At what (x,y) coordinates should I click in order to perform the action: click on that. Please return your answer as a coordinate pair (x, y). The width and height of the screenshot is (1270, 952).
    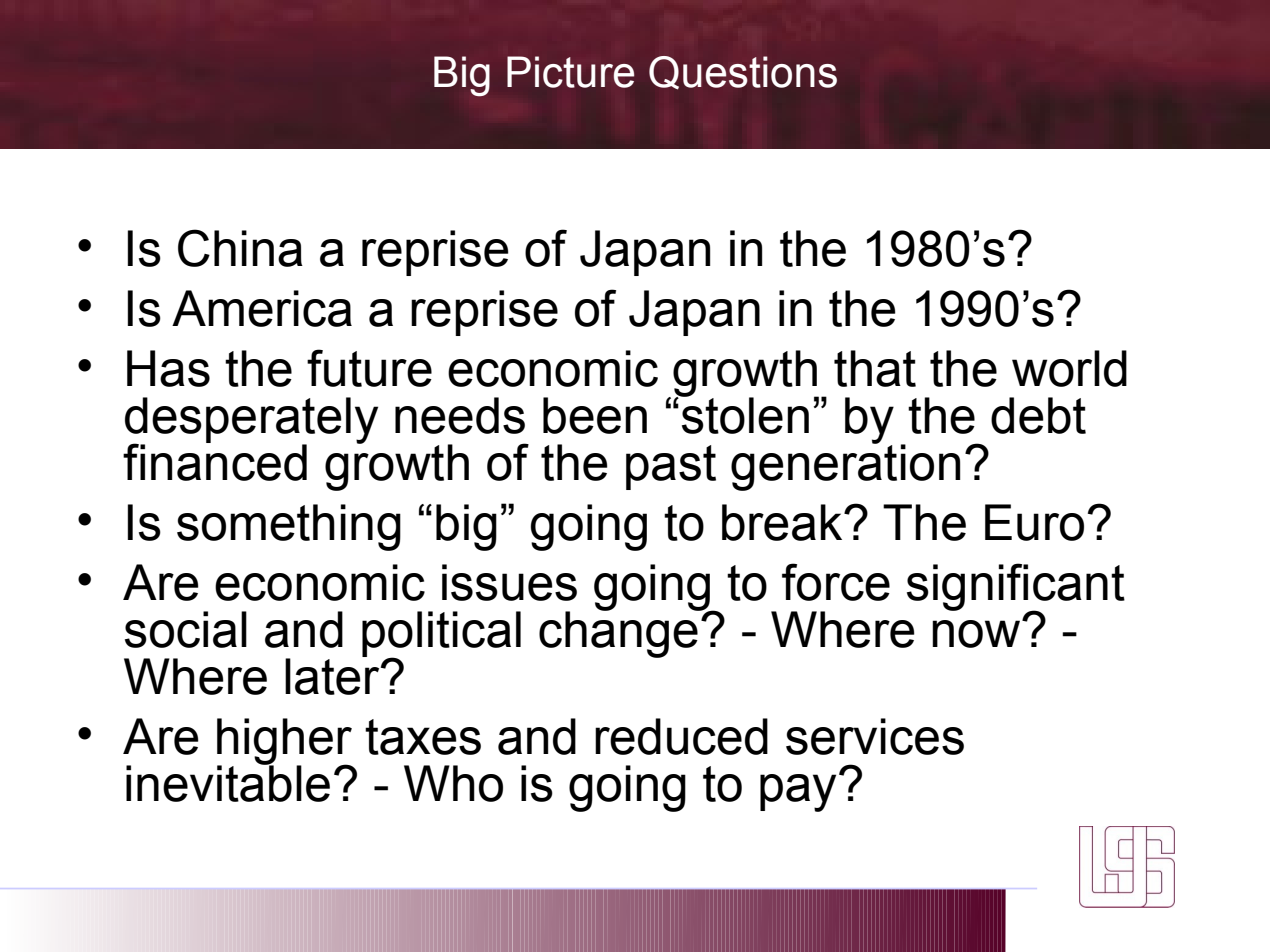
    Looking at the image, I should click on (875, 368).
